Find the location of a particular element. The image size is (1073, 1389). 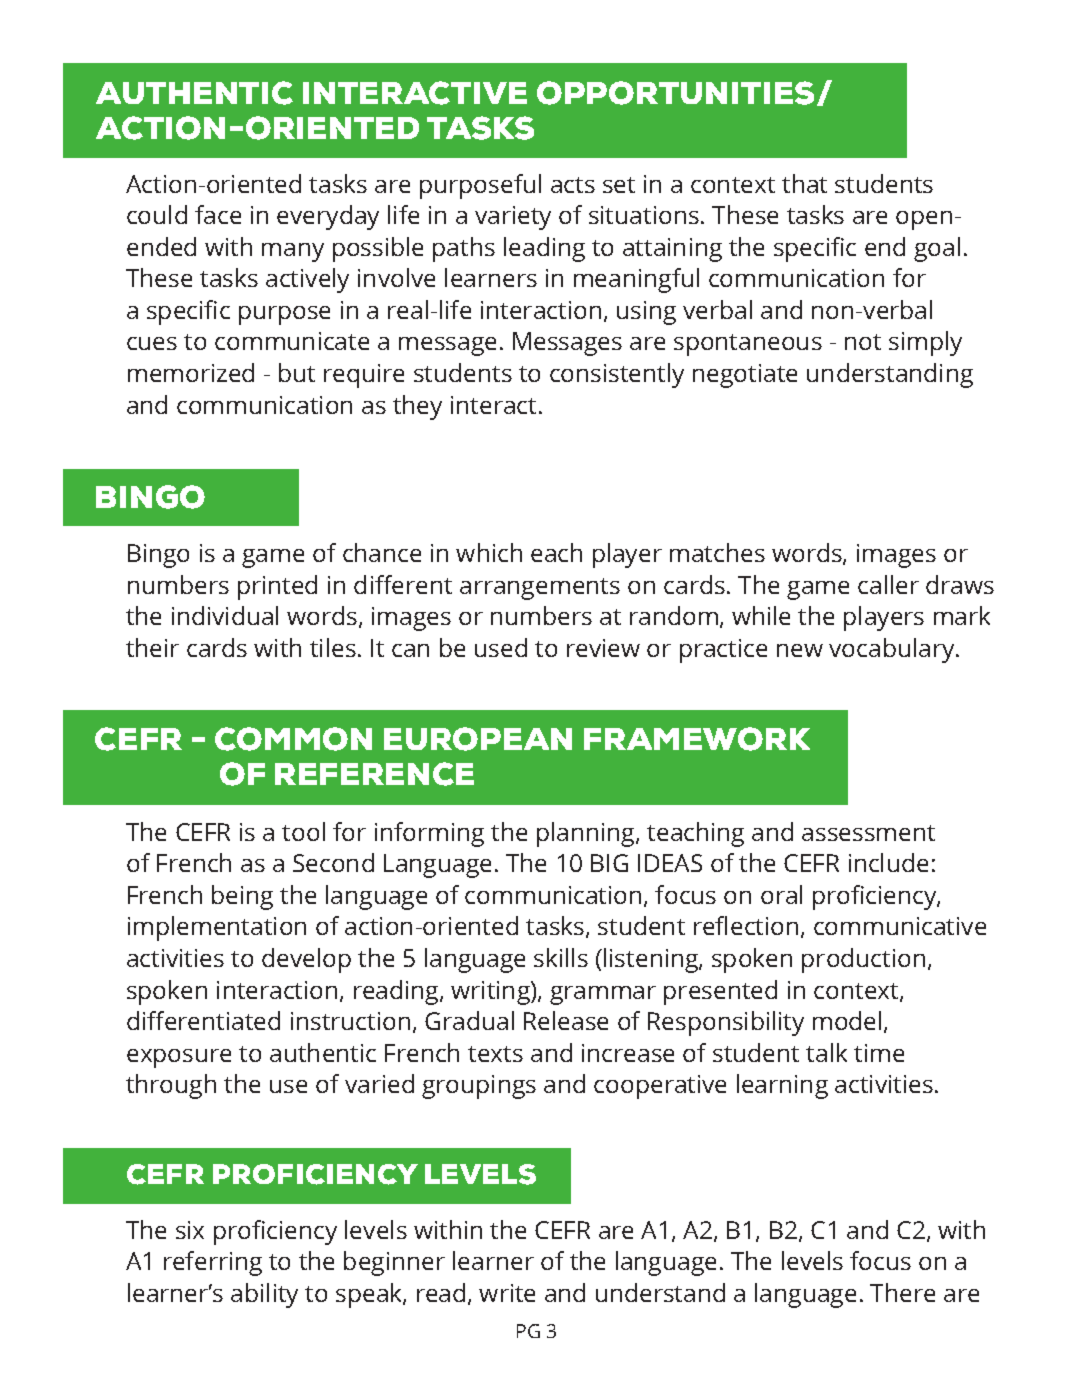

develop is located at coordinates (306, 960).
